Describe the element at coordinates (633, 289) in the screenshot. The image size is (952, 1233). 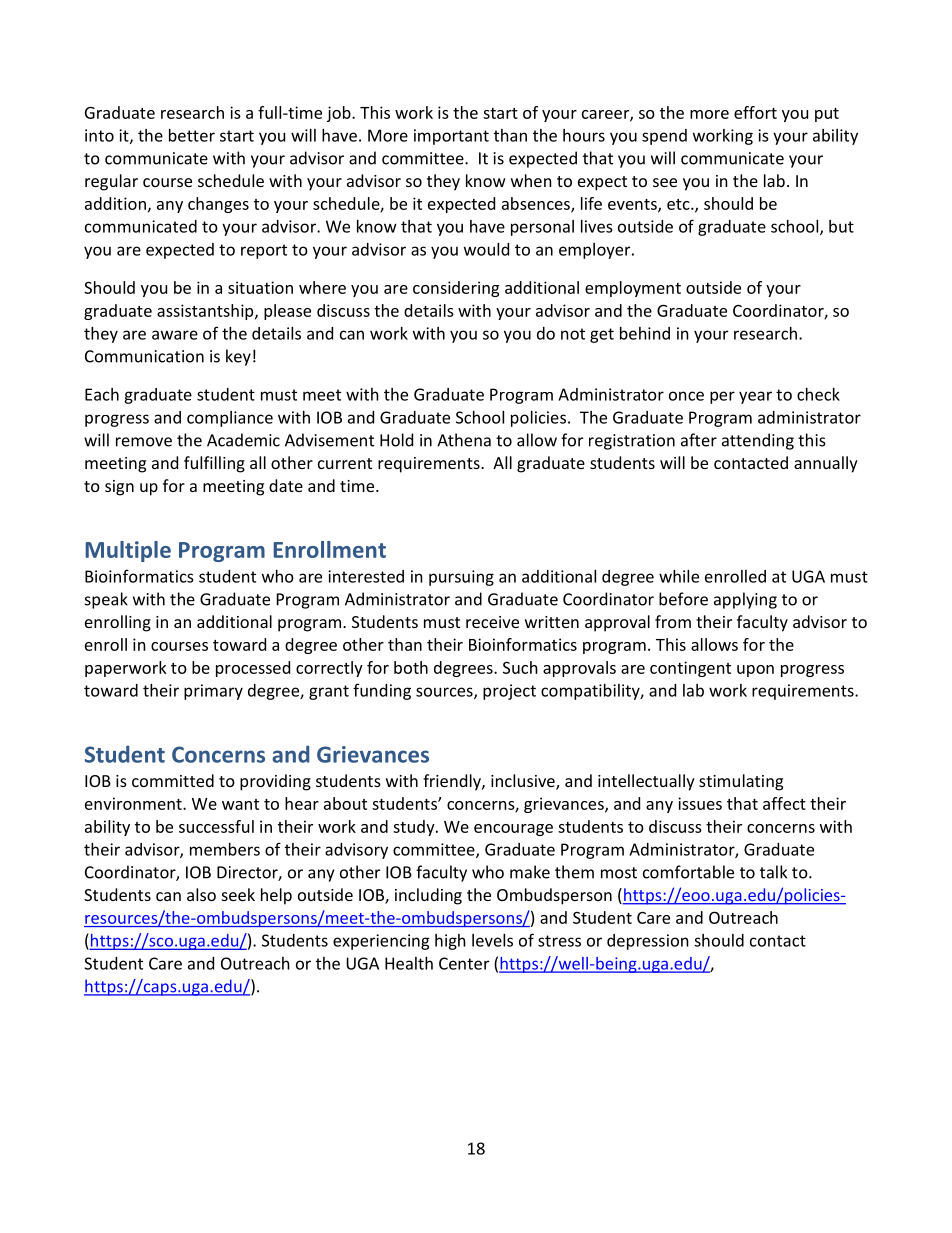
I see `employment` at that location.
